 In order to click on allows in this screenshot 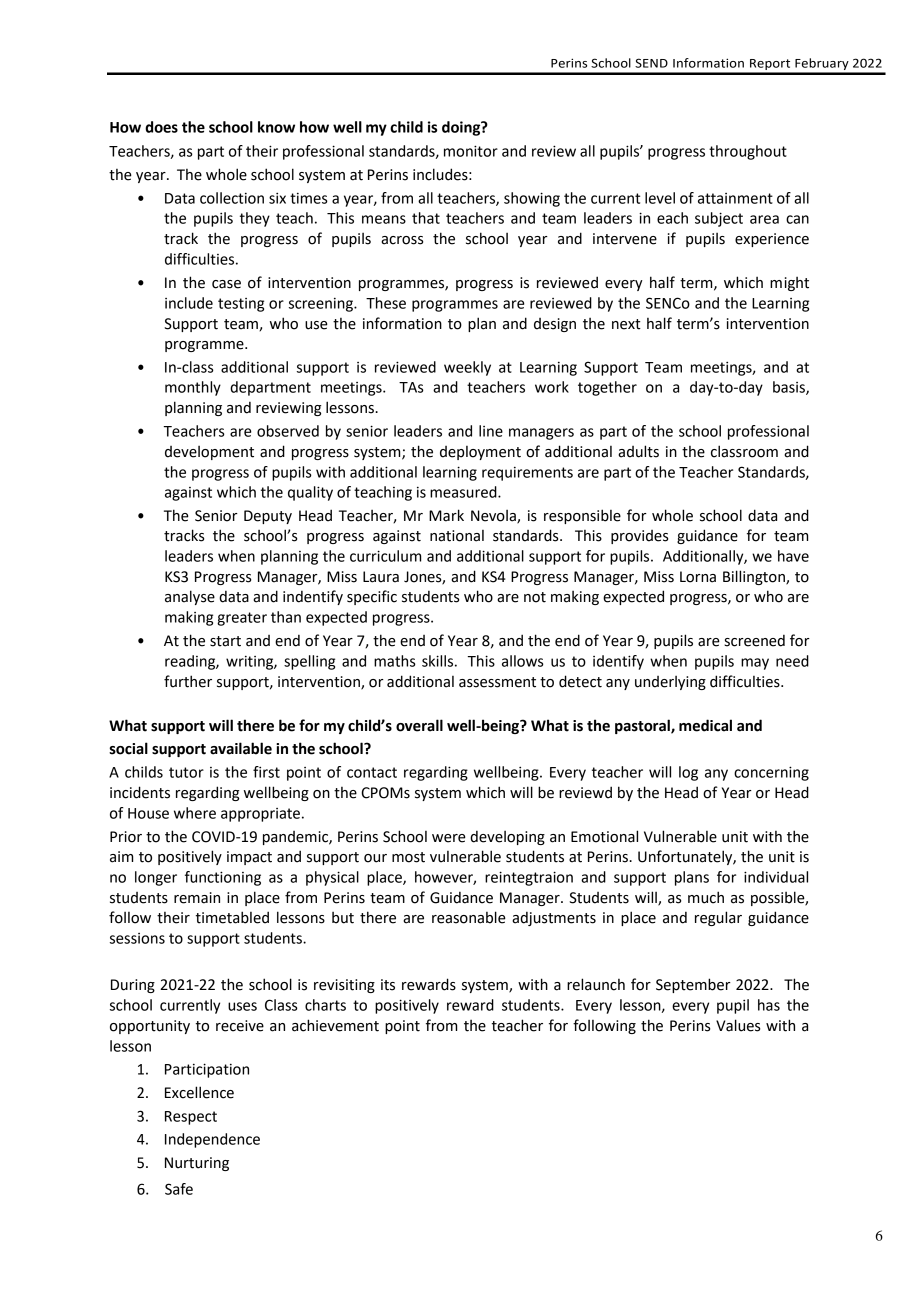, I will do `click(523, 661)`.
